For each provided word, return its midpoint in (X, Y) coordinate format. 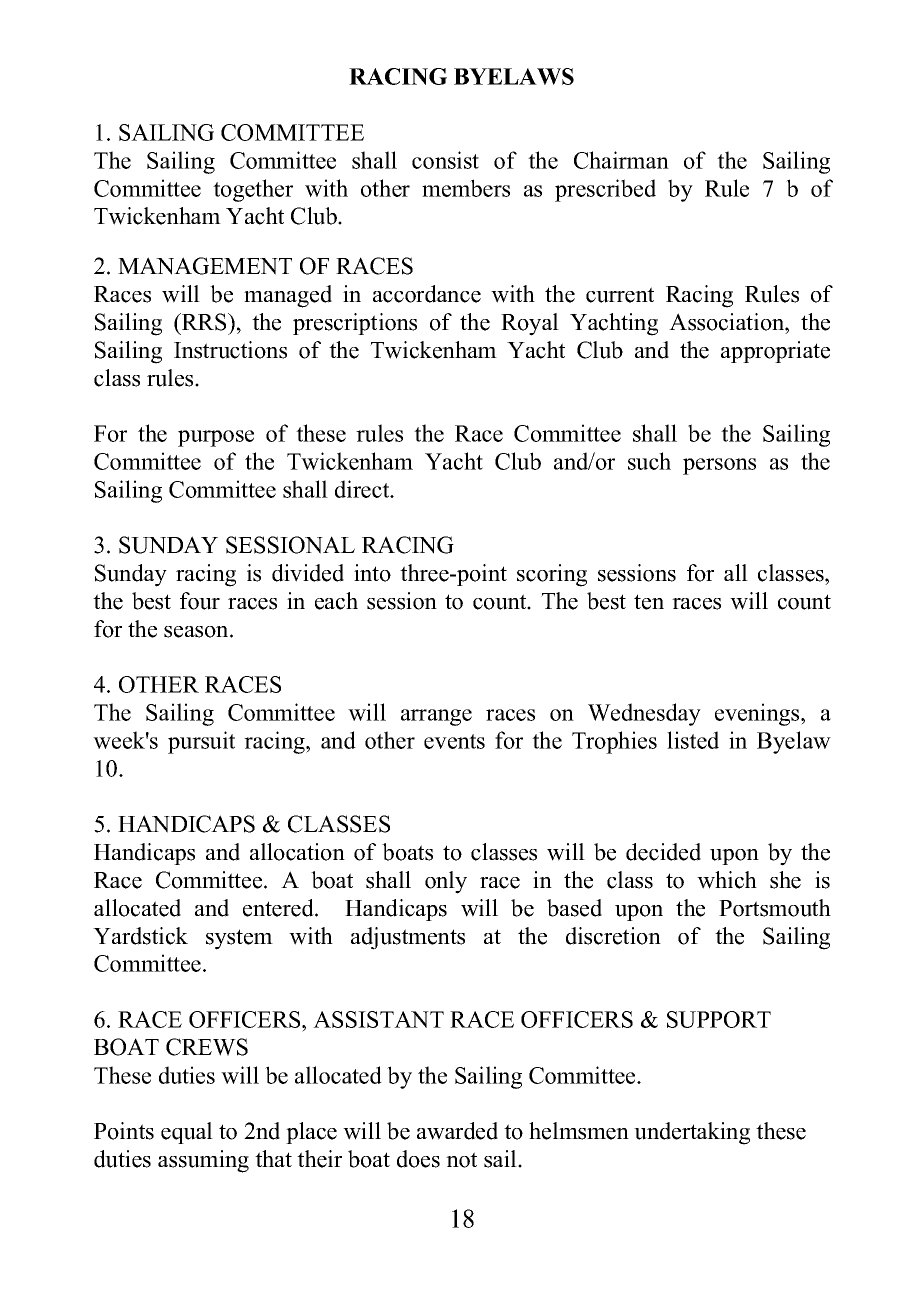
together (253, 190)
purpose (216, 438)
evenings (758, 714)
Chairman (621, 160)
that (273, 1158)
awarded (457, 1131)
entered (279, 908)
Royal (530, 324)
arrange (436, 717)
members (466, 188)
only (446, 882)
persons (719, 466)
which (727, 880)
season (197, 632)
